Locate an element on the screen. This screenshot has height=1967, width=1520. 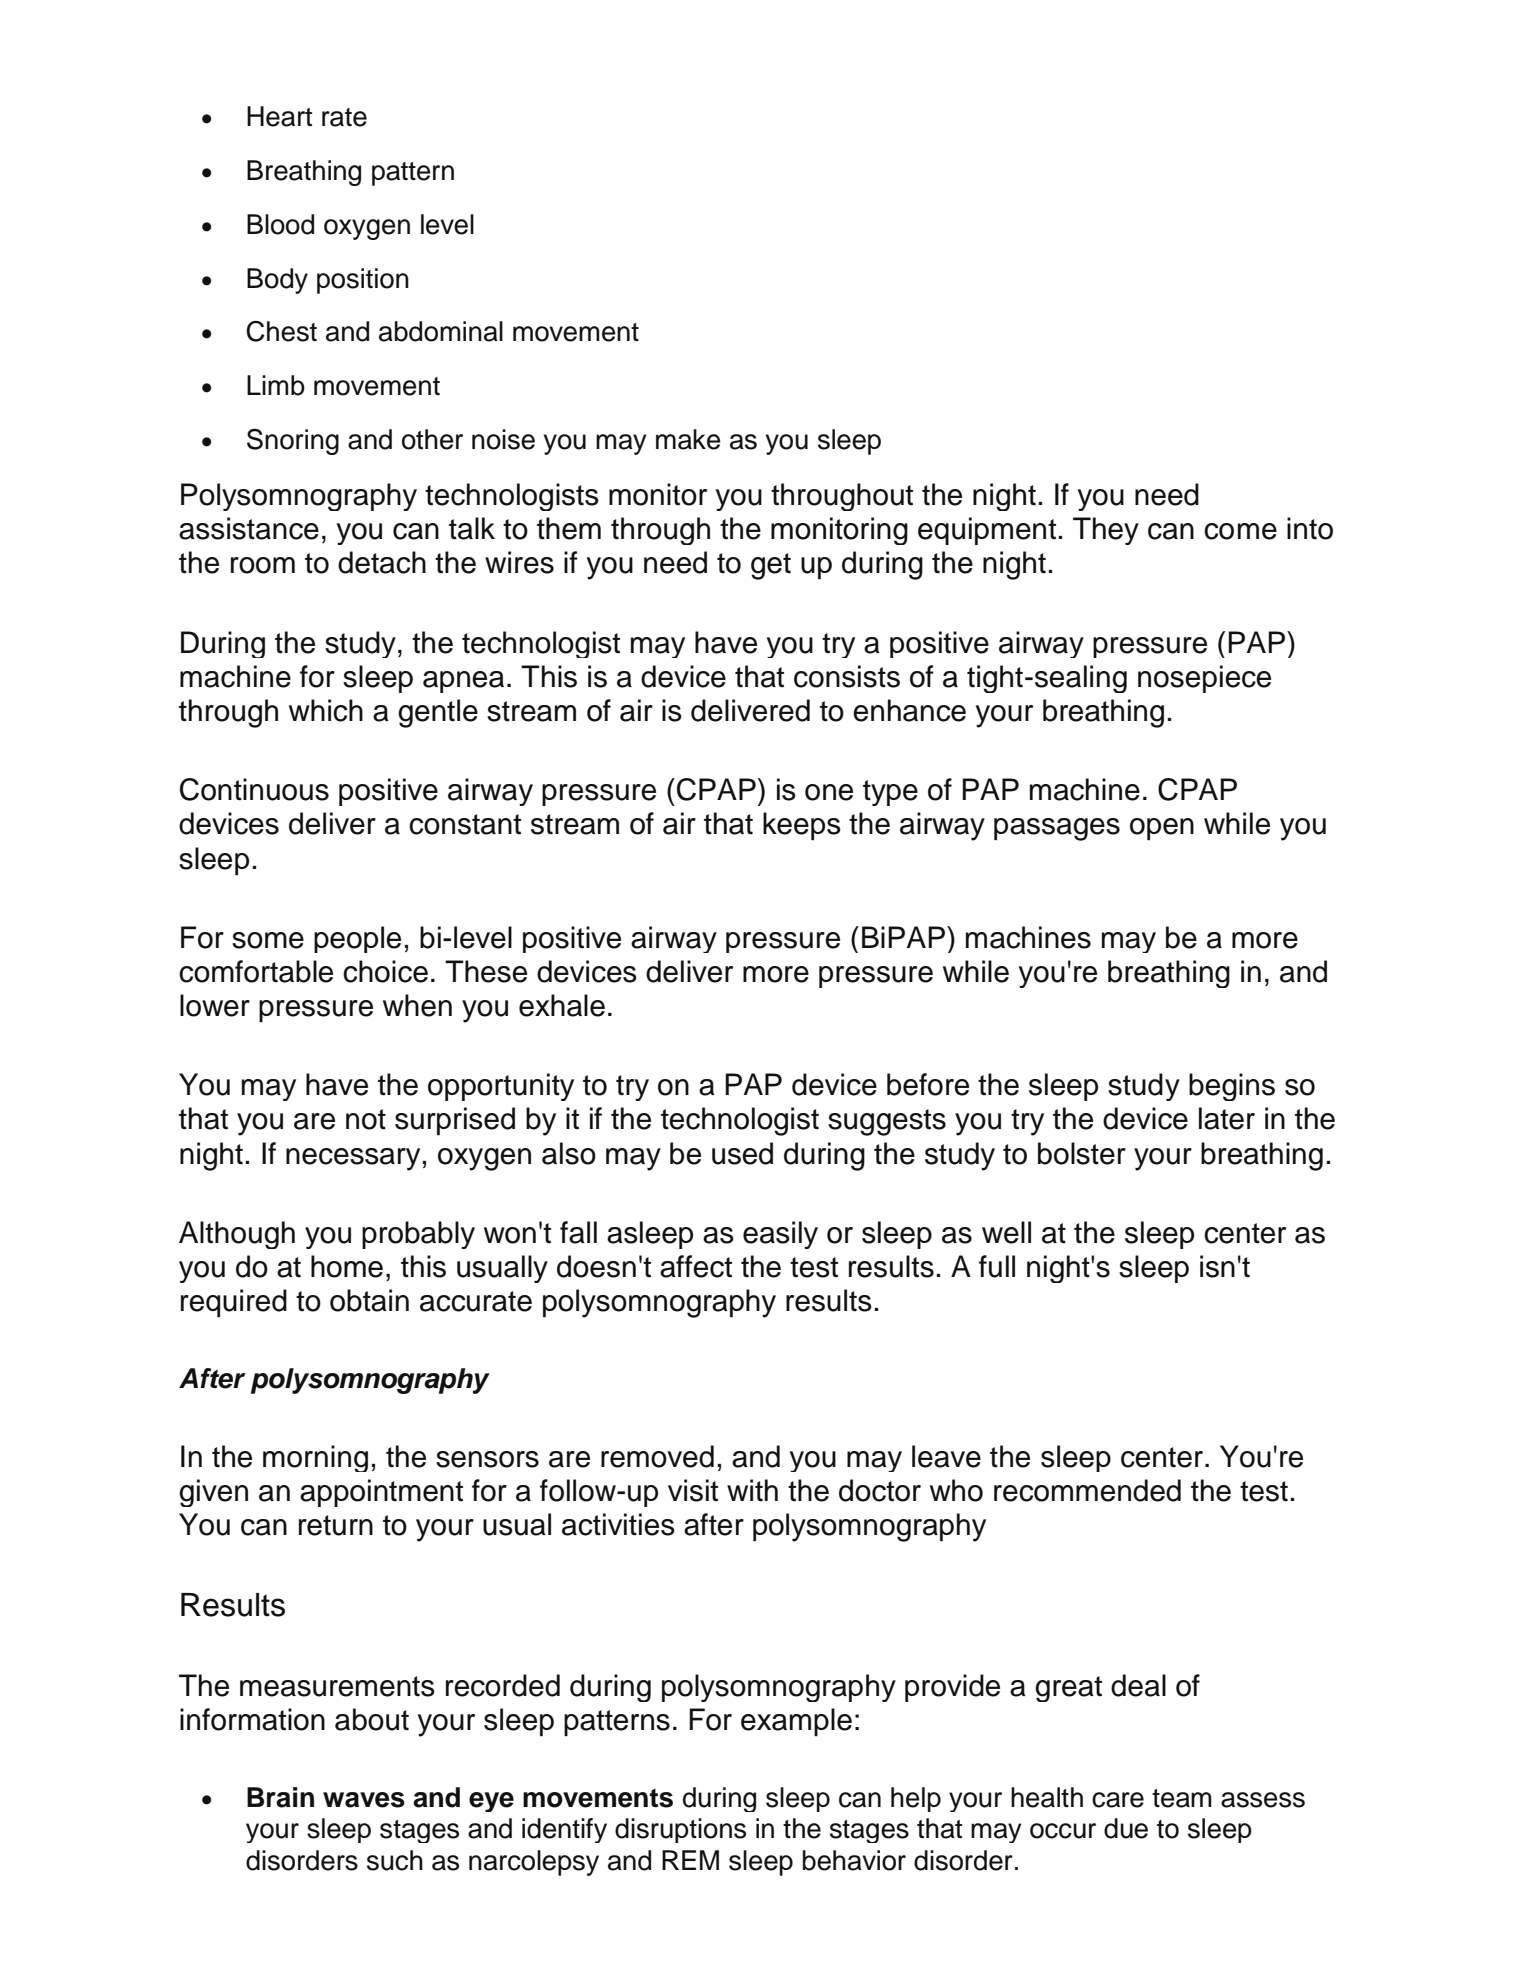
waves is located at coordinates (364, 1800).
